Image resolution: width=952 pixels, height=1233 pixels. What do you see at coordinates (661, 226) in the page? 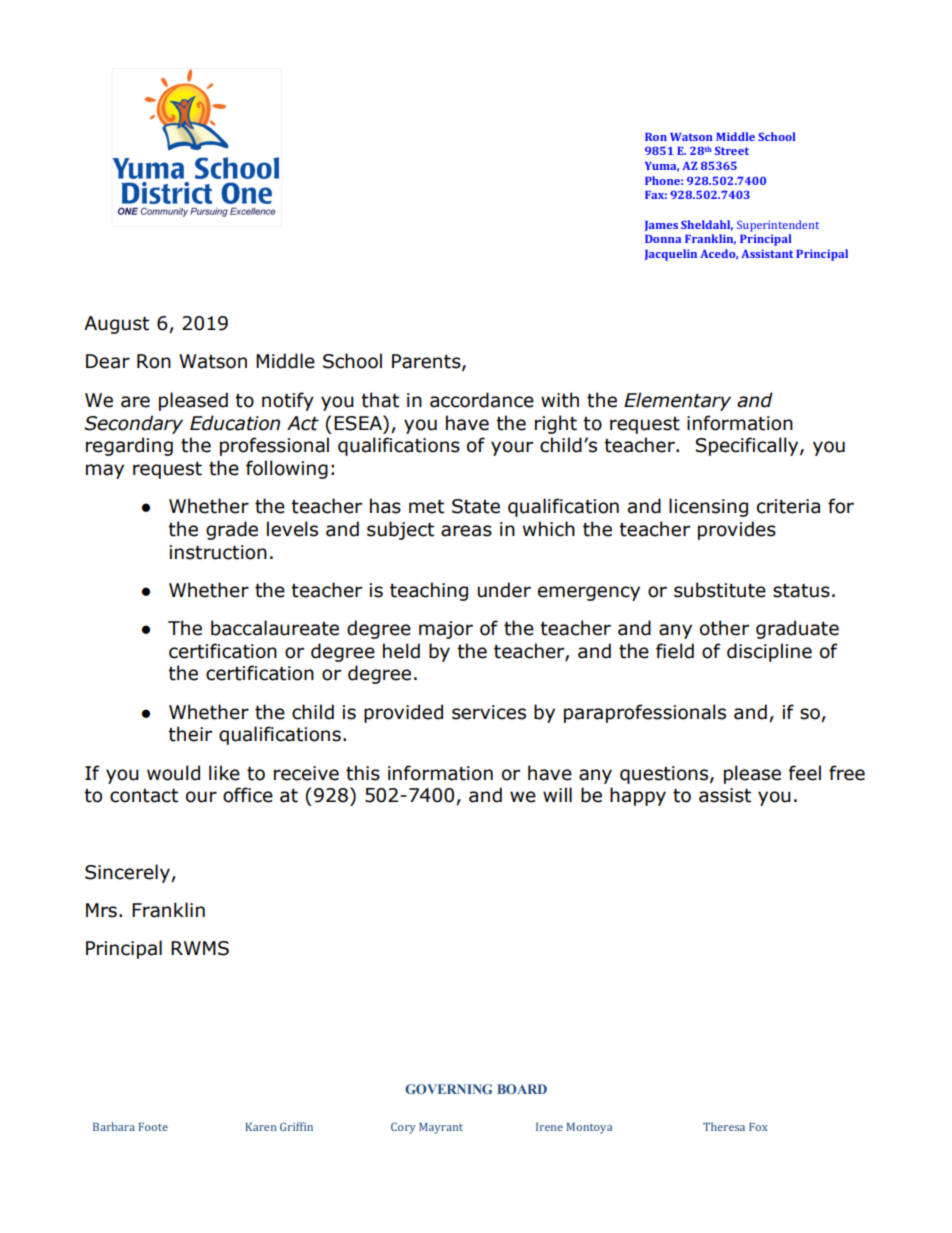
I see `James` at bounding box center [661, 226].
